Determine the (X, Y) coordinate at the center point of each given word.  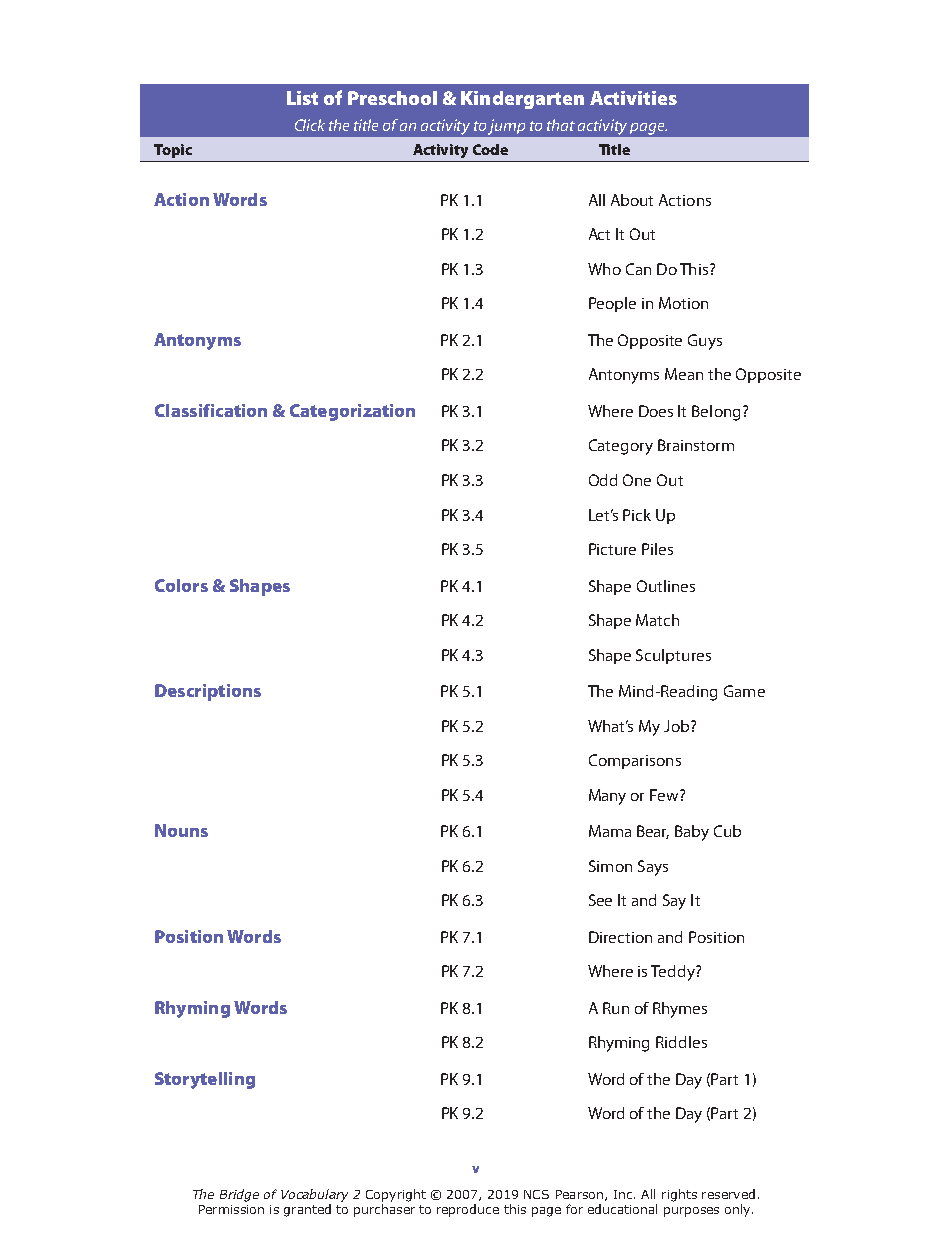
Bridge (239, 1195)
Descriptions (208, 692)
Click (310, 125)
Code (490, 149)
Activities (633, 98)
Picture (612, 549)
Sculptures (673, 656)
